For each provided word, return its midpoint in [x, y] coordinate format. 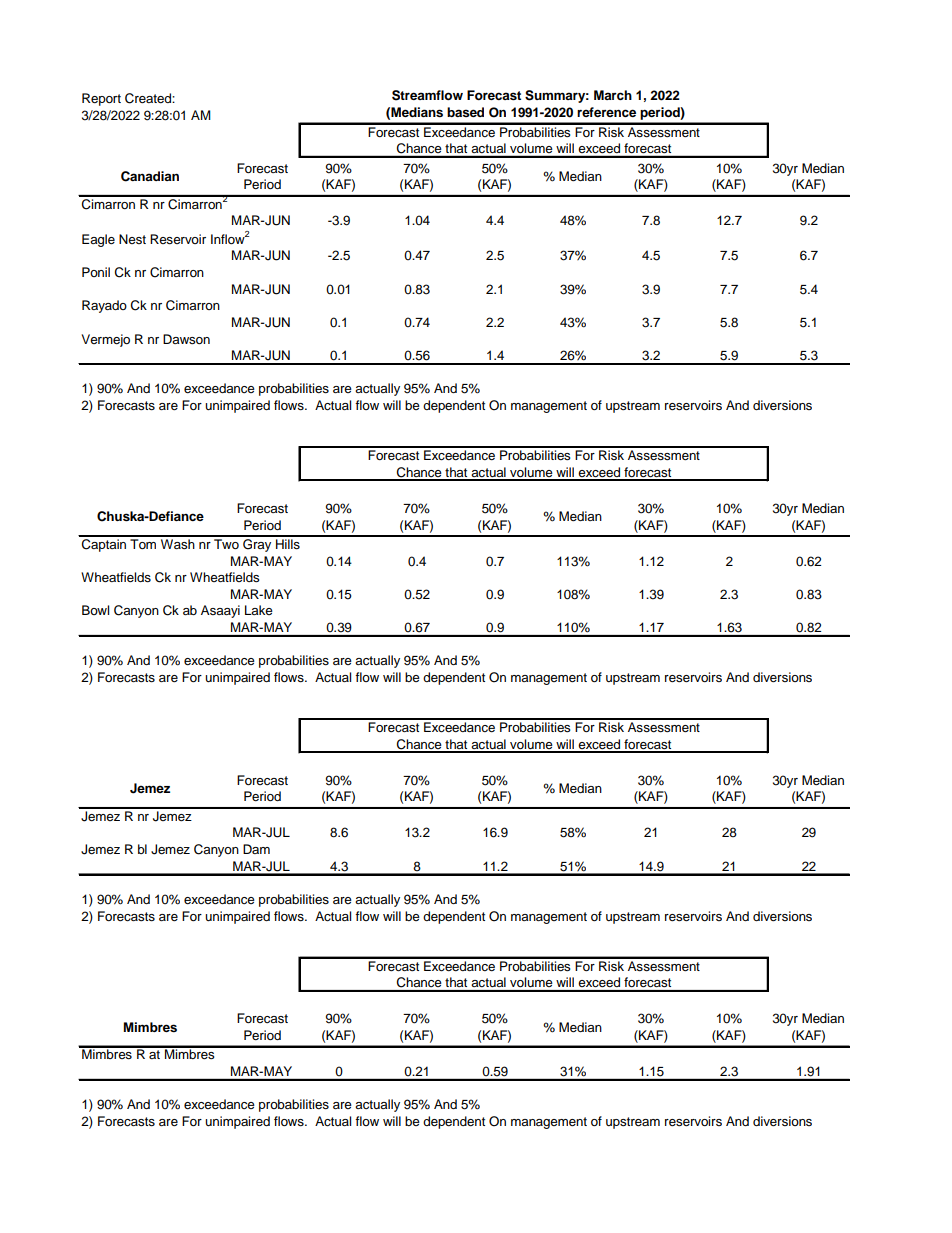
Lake [259, 610]
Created [149, 98]
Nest [132, 239]
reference [606, 112]
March [613, 95]
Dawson [186, 339]
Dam [256, 849]
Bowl [95, 610]
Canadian [150, 176]
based [465, 112]
